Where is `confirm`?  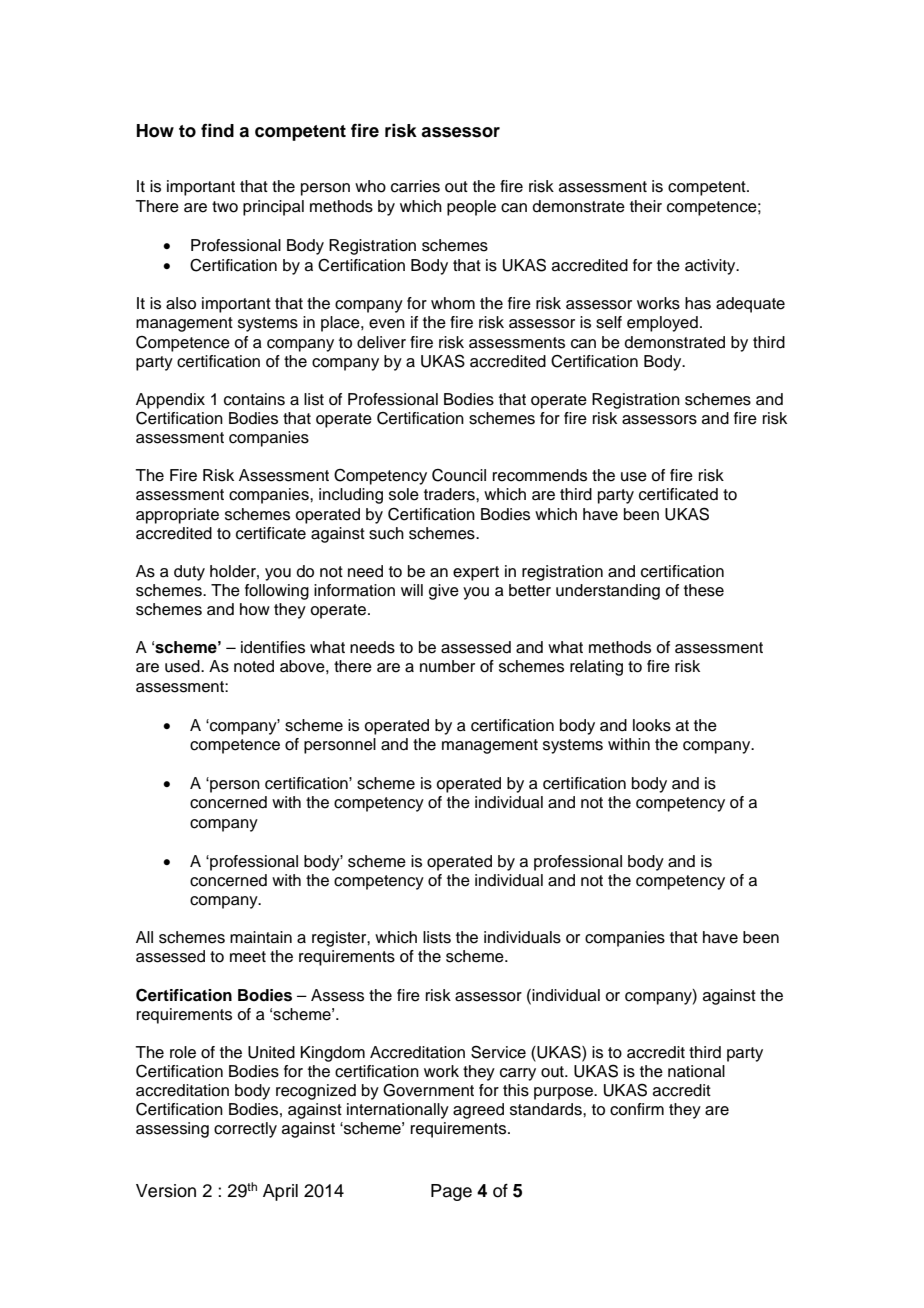
confirm is located at coordinates (637, 1109).
